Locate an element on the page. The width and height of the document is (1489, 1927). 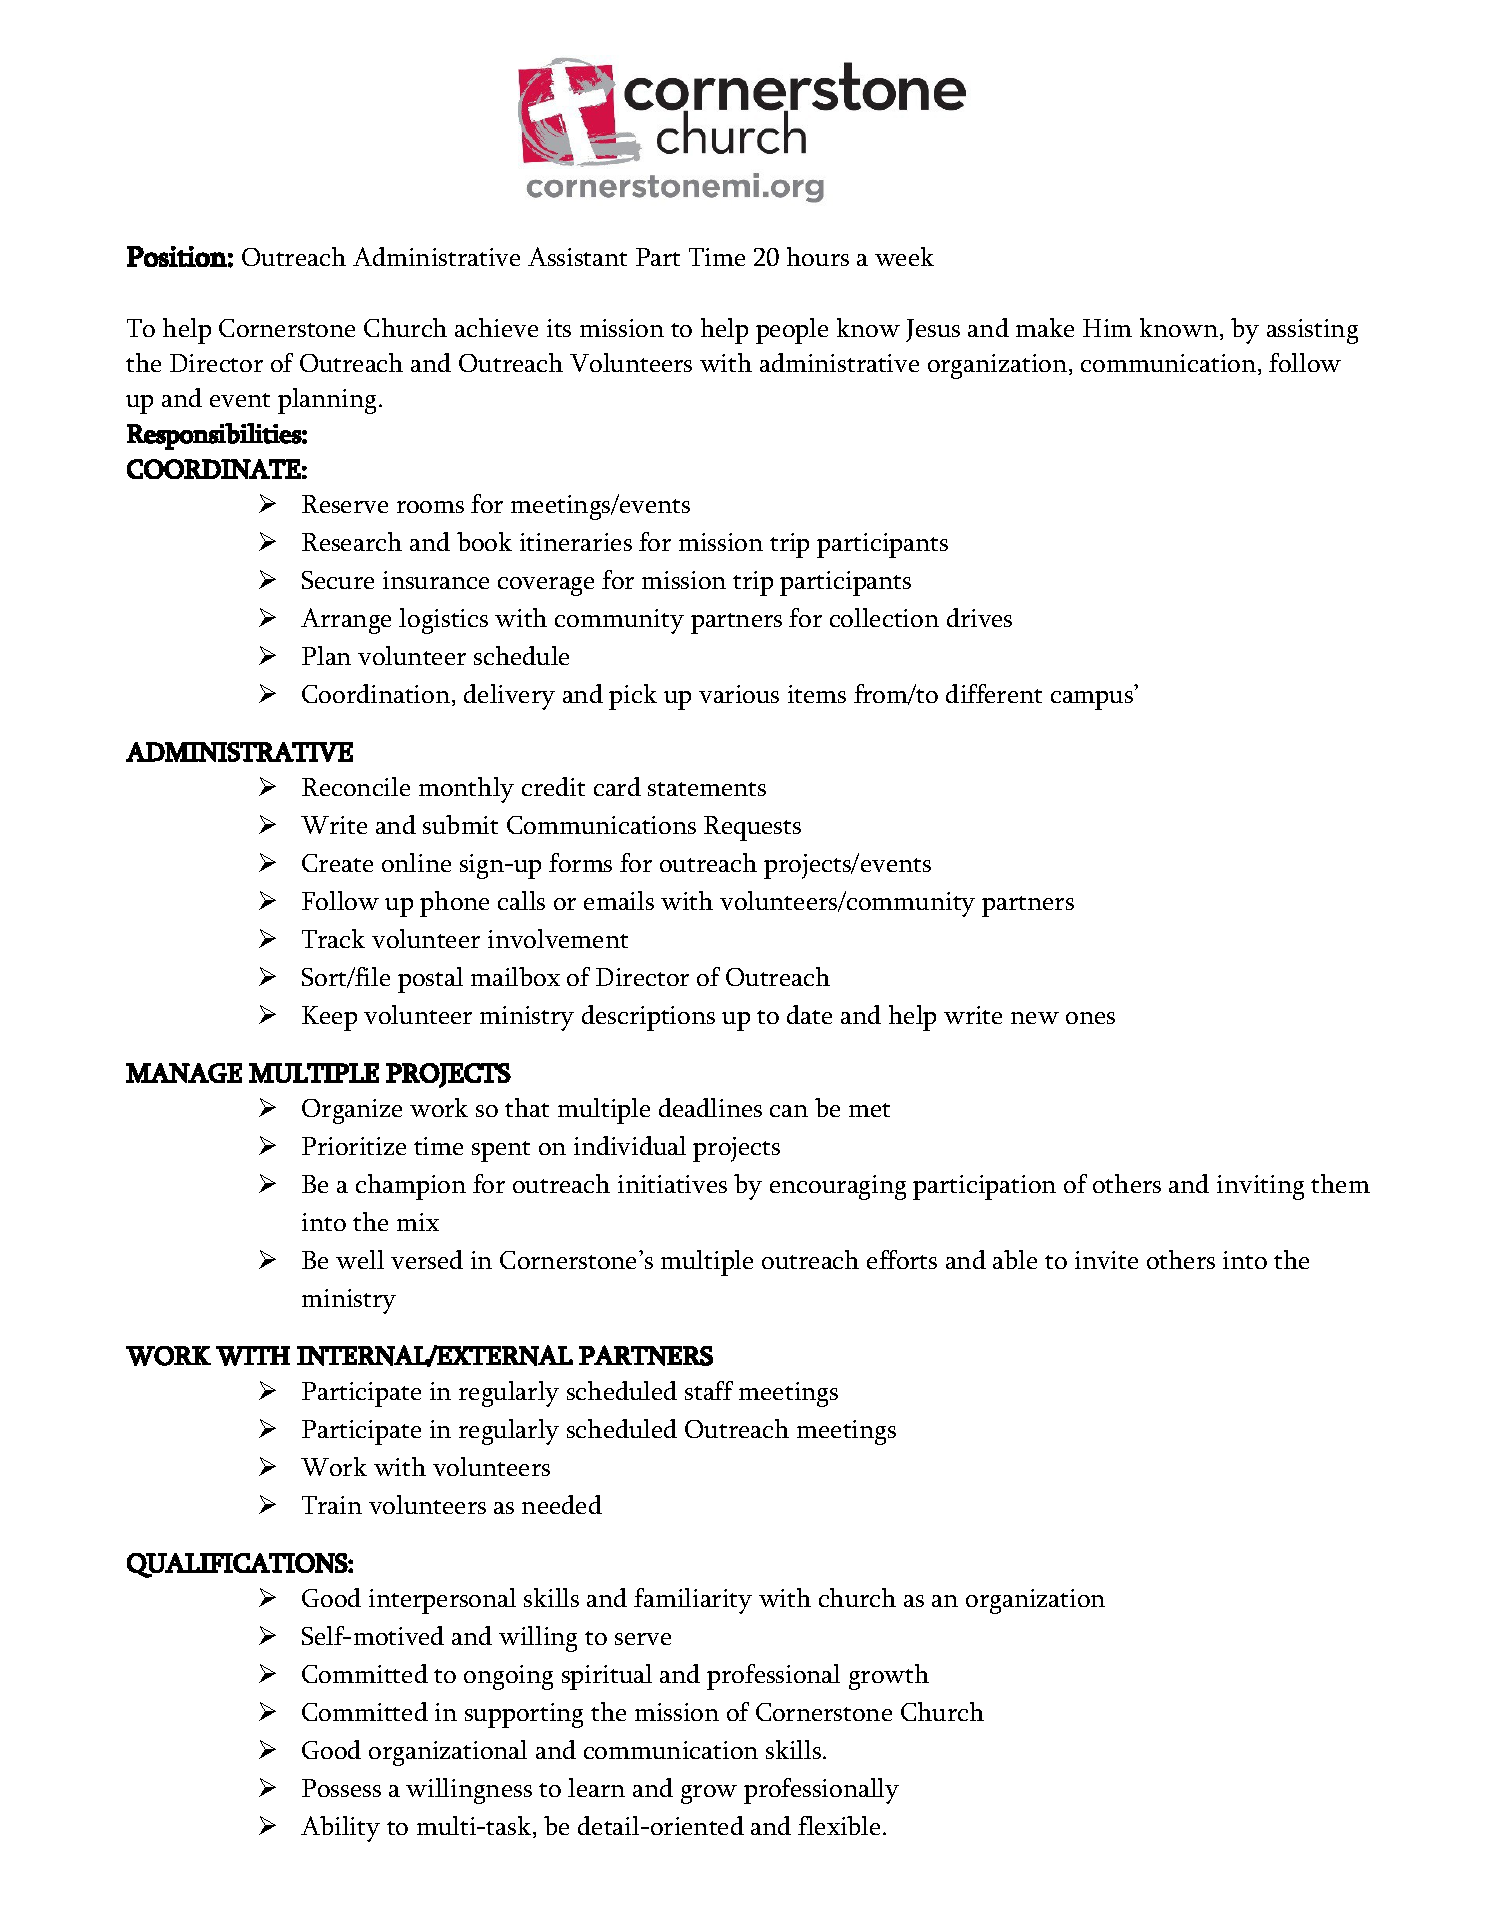
Keep is located at coordinates (329, 1018).
